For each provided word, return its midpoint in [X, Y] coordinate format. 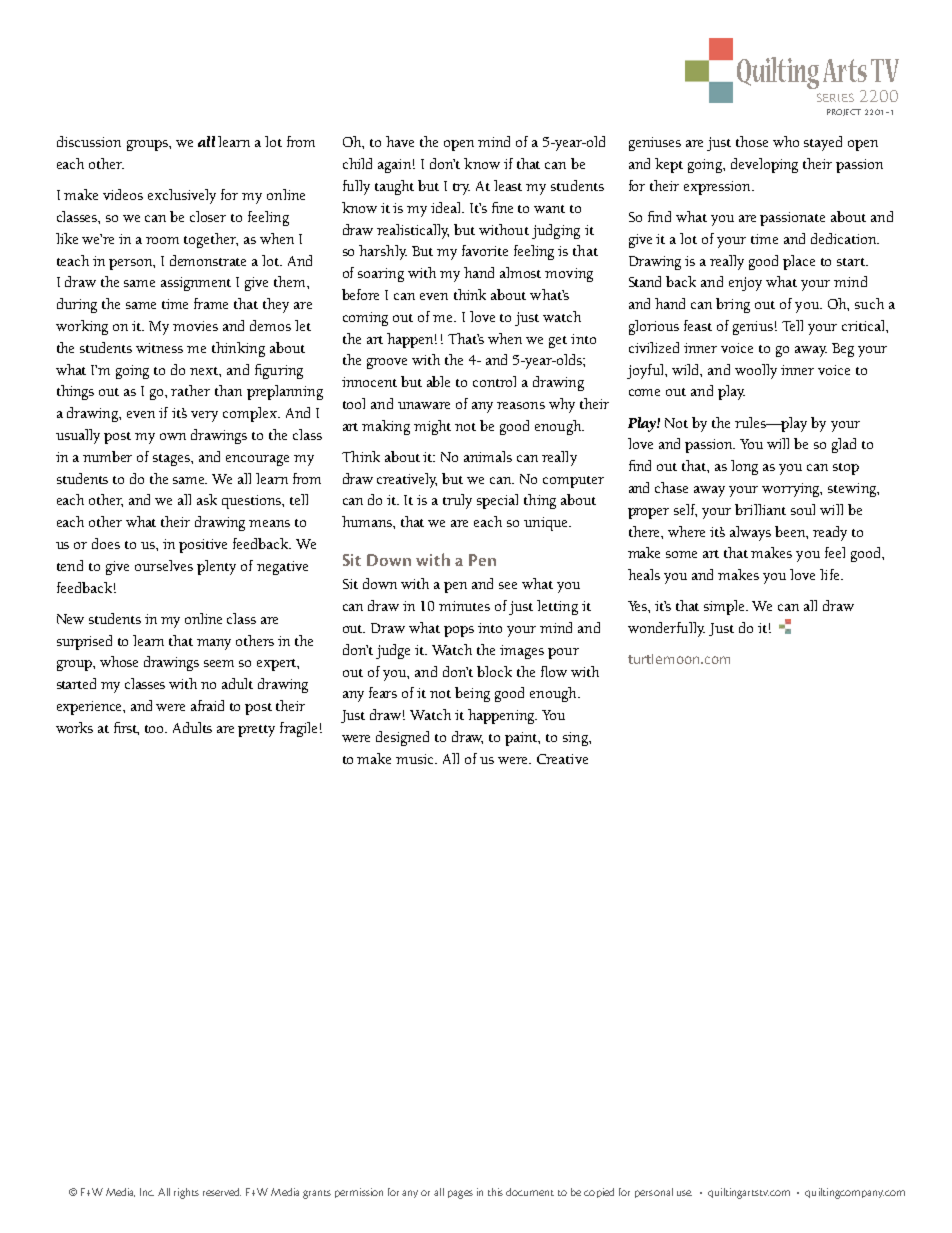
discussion [89, 141]
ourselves [164, 565]
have [400, 141]
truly [457, 501]
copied [599, 1193]
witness [159, 348]
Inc [147, 1192]
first [126, 728]
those [752, 141]
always [750, 533]
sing [576, 739]
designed [402, 738]
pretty [256, 731]
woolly [756, 371]
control [494, 381]
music [416, 759]
